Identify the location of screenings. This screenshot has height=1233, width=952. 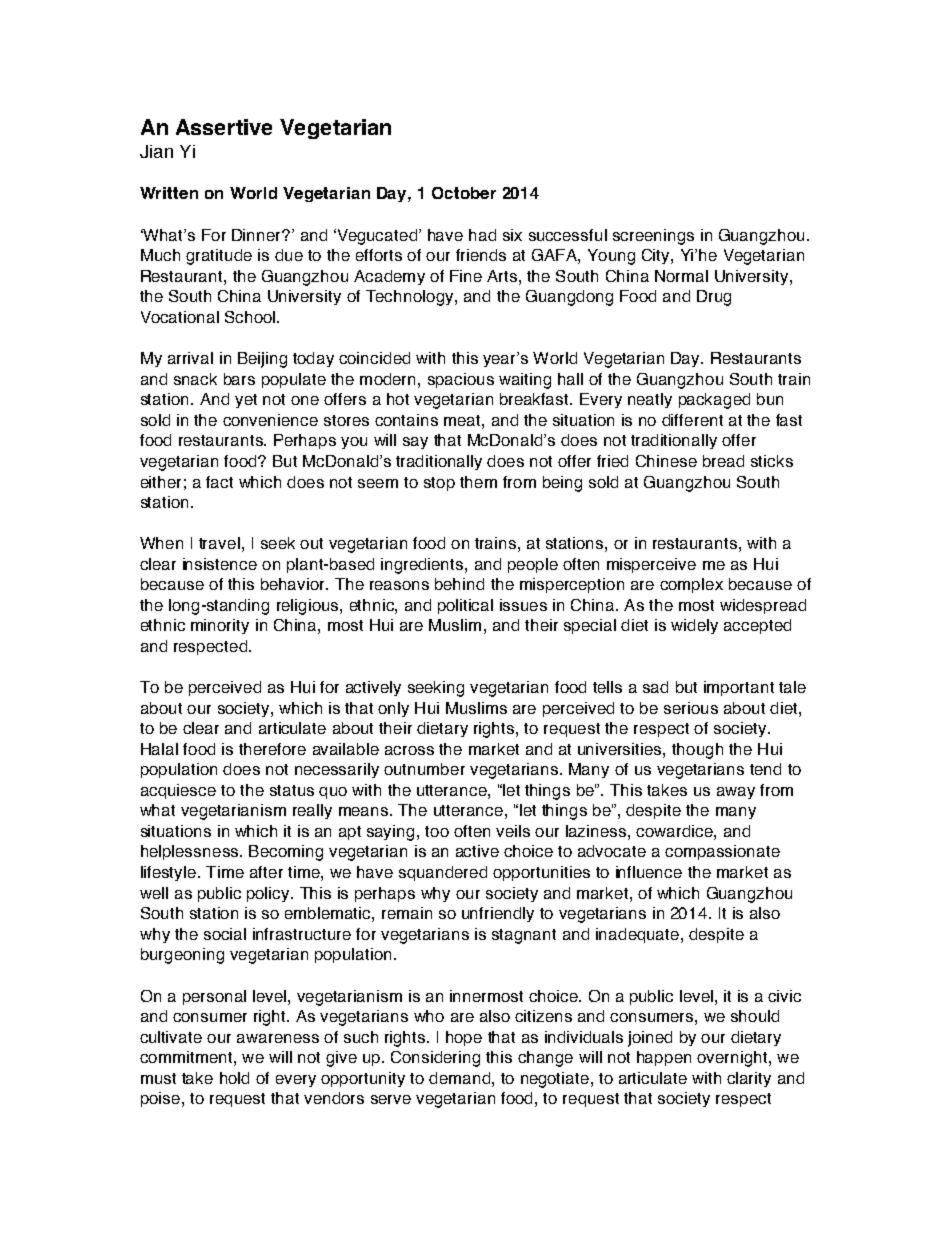
(653, 237).
